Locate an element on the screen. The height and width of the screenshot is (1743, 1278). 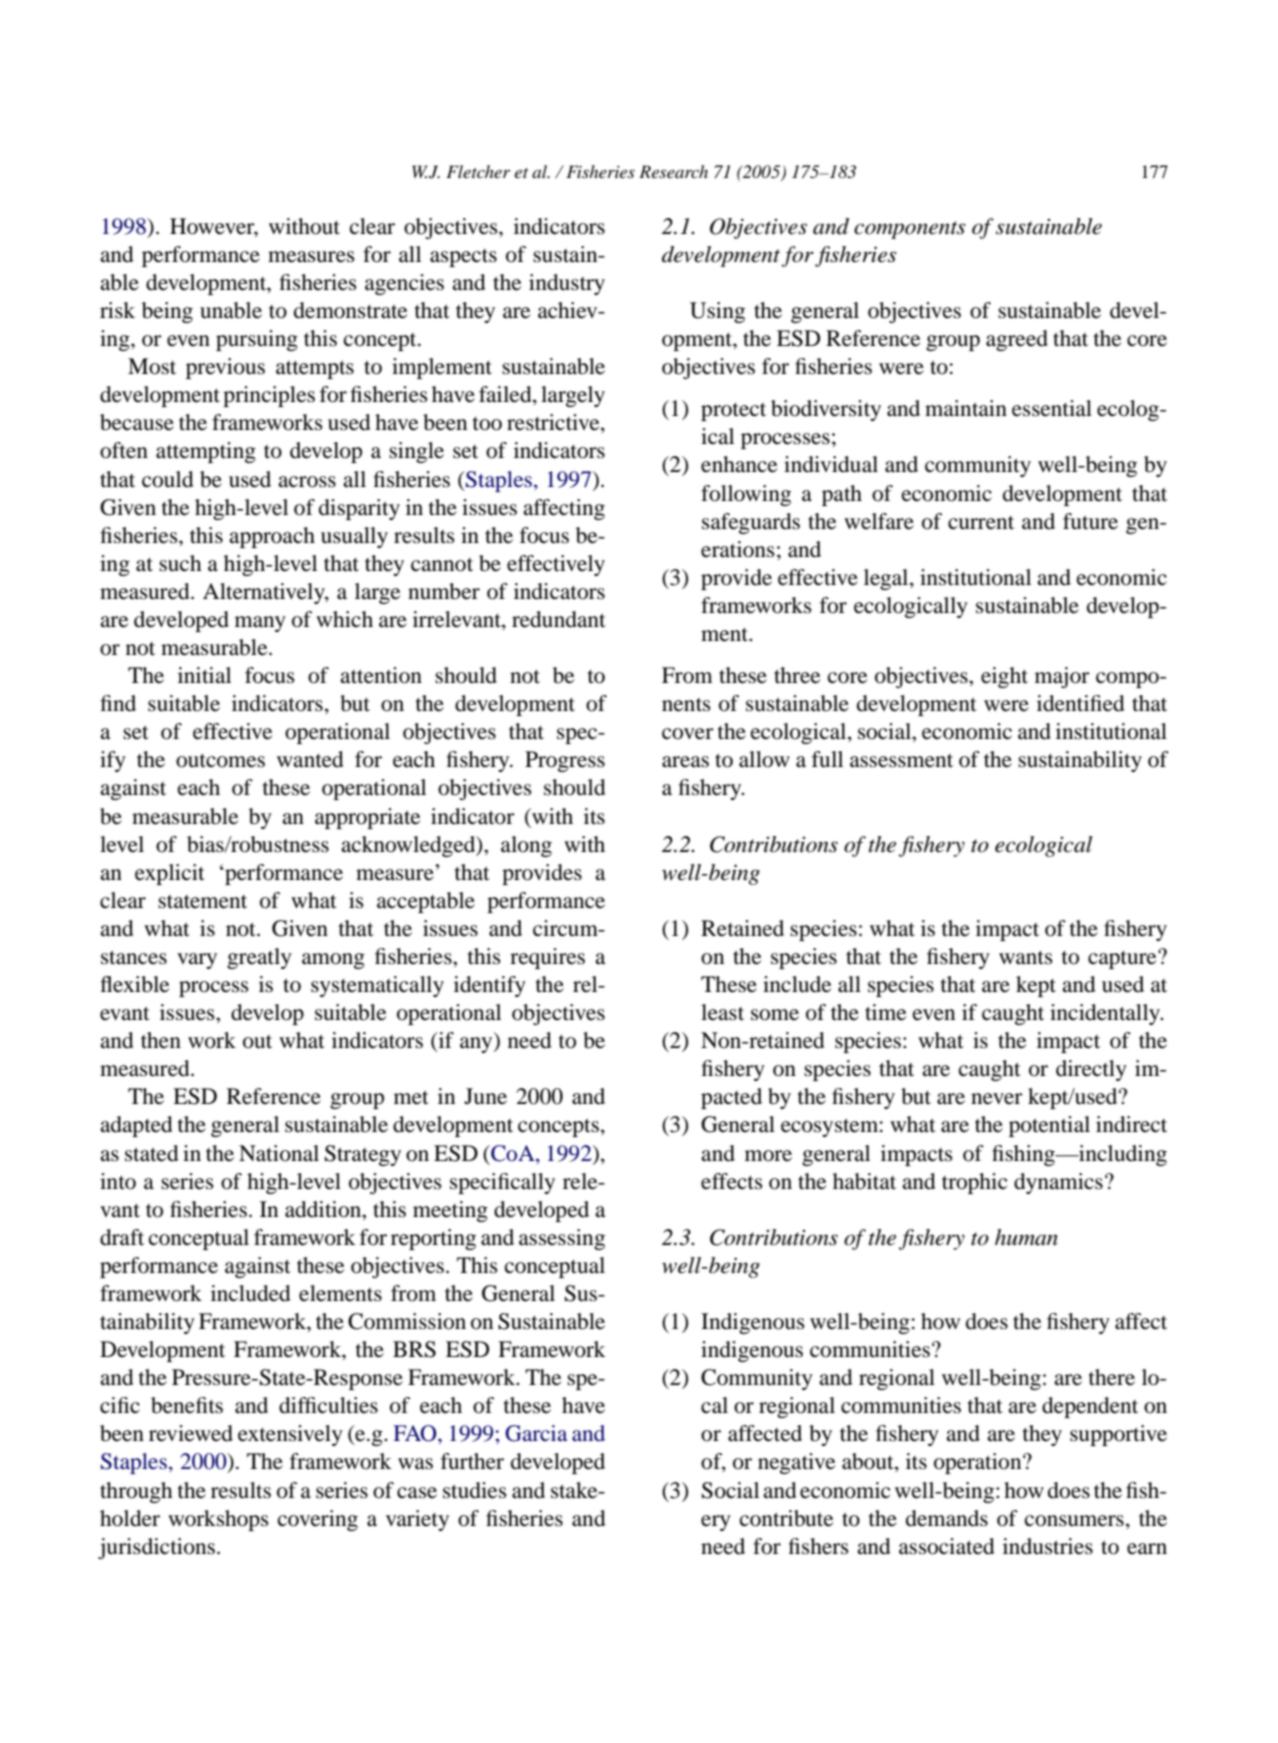
eight is located at coordinates (1004, 677).
